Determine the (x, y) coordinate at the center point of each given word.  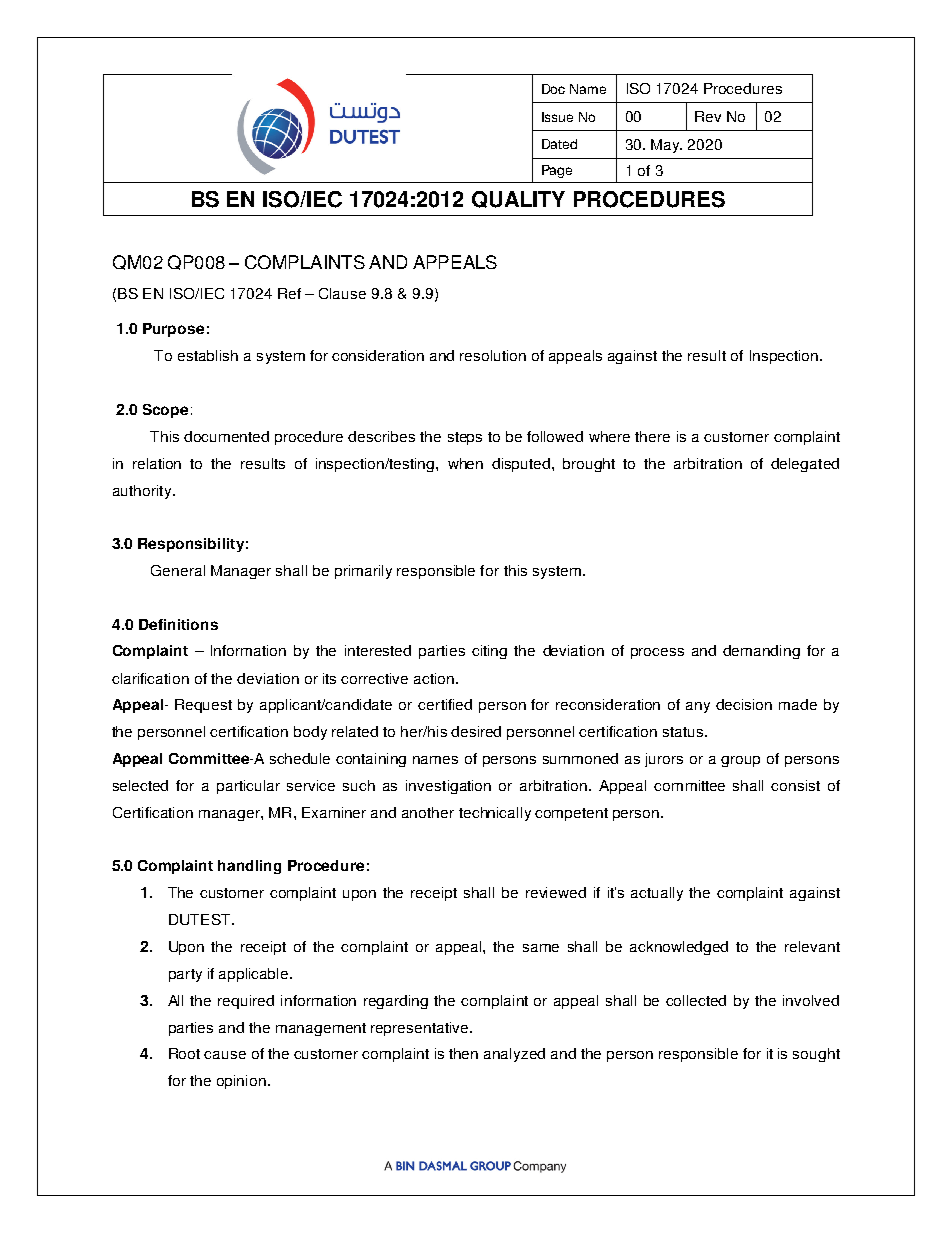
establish (208, 355)
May (666, 146)
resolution (493, 355)
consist (795, 785)
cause (225, 1055)
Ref (289, 293)
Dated (559, 144)
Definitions (178, 624)
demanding (761, 652)
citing (489, 652)
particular (248, 787)
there (652, 436)
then (463, 1053)
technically (495, 814)
